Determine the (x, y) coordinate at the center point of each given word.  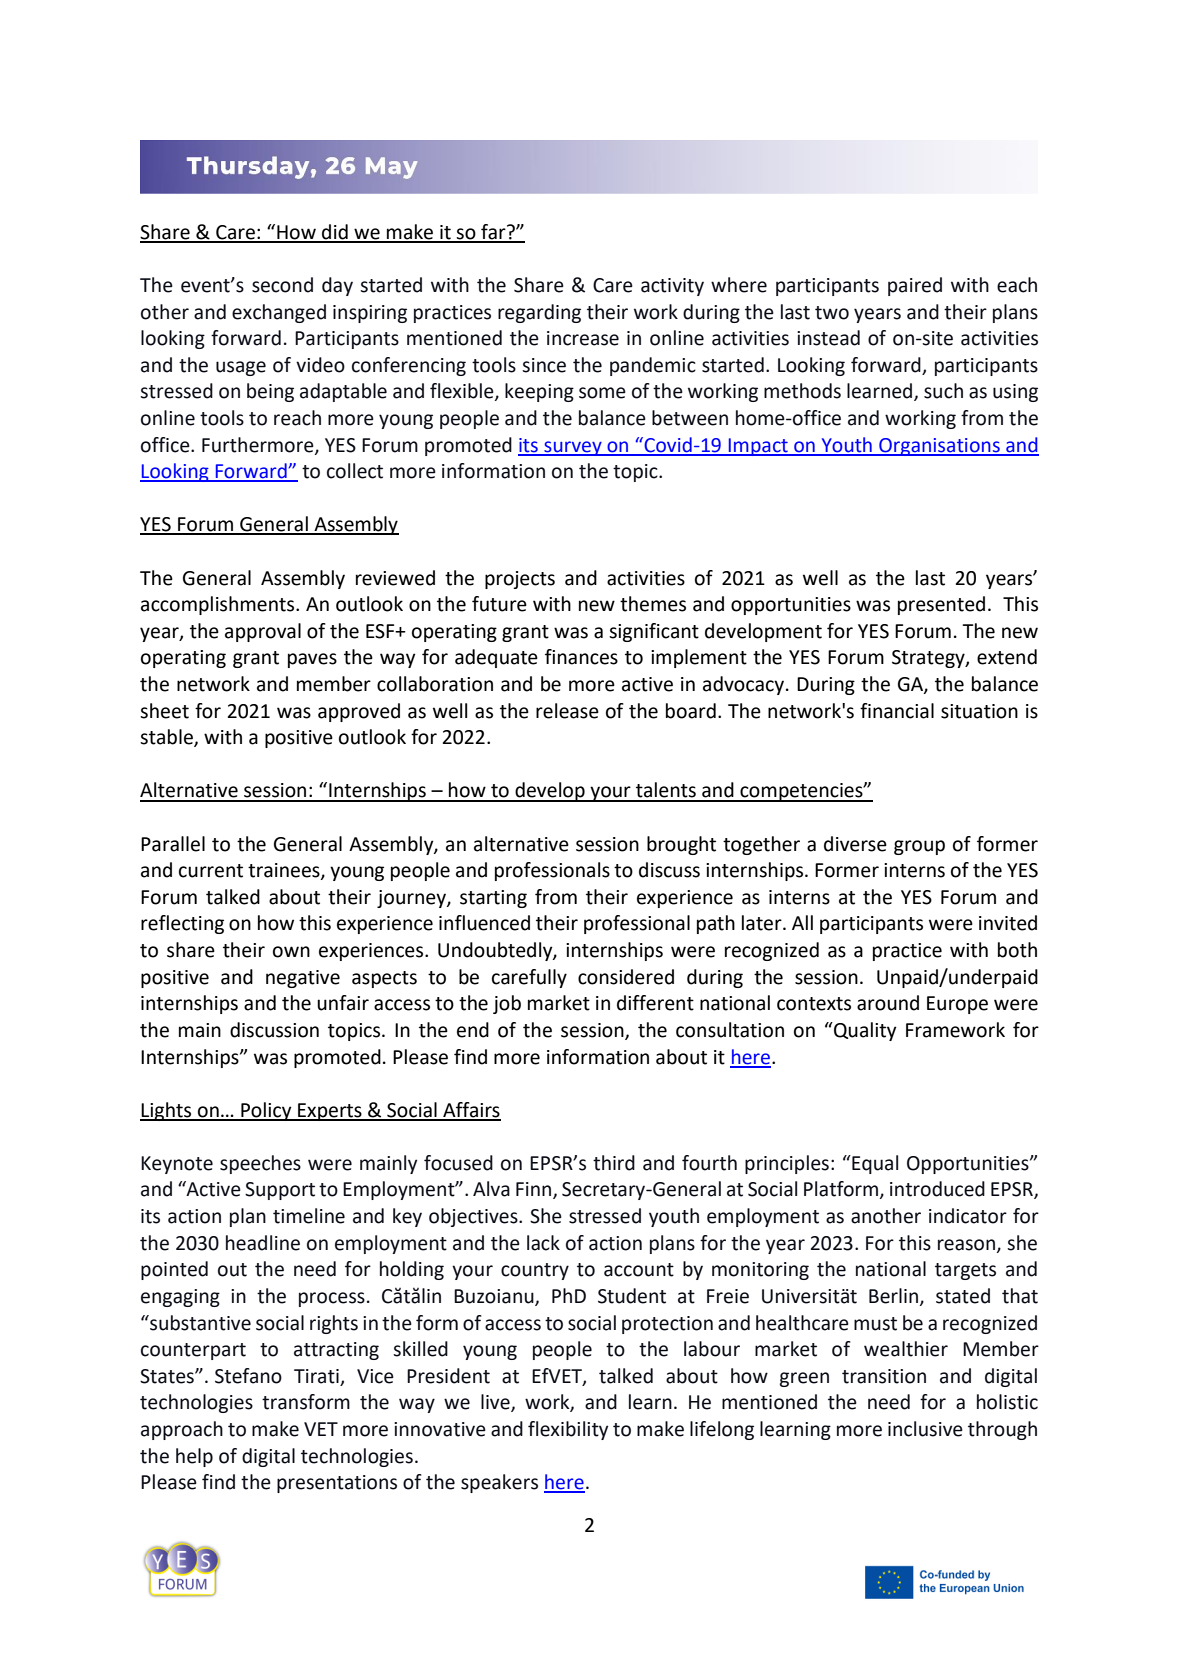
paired (915, 286)
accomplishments (219, 605)
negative (303, 979)
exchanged (279, 313)
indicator (968, 1216)
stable (167, 738)
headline (263, 1243)
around (888, 1003)
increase (583, 338)
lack (543, 1243)
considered (626, 977)
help (194, 1457)
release (567, 711)
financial (897, 711)
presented (941, 605)
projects (520, 580)
